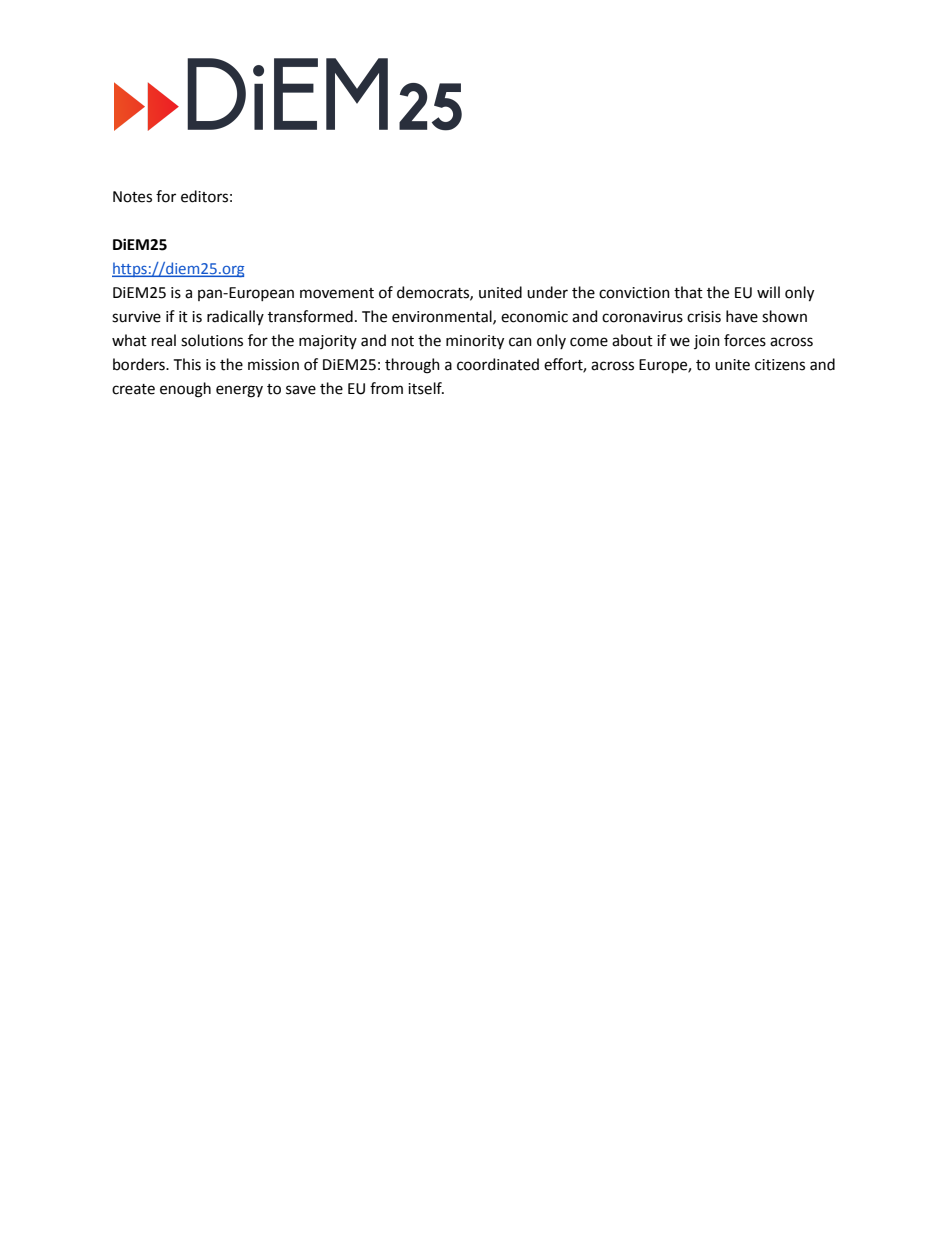 This screenshot has height=1233, width=952. I want to click on solutions, so click(212, 340).
